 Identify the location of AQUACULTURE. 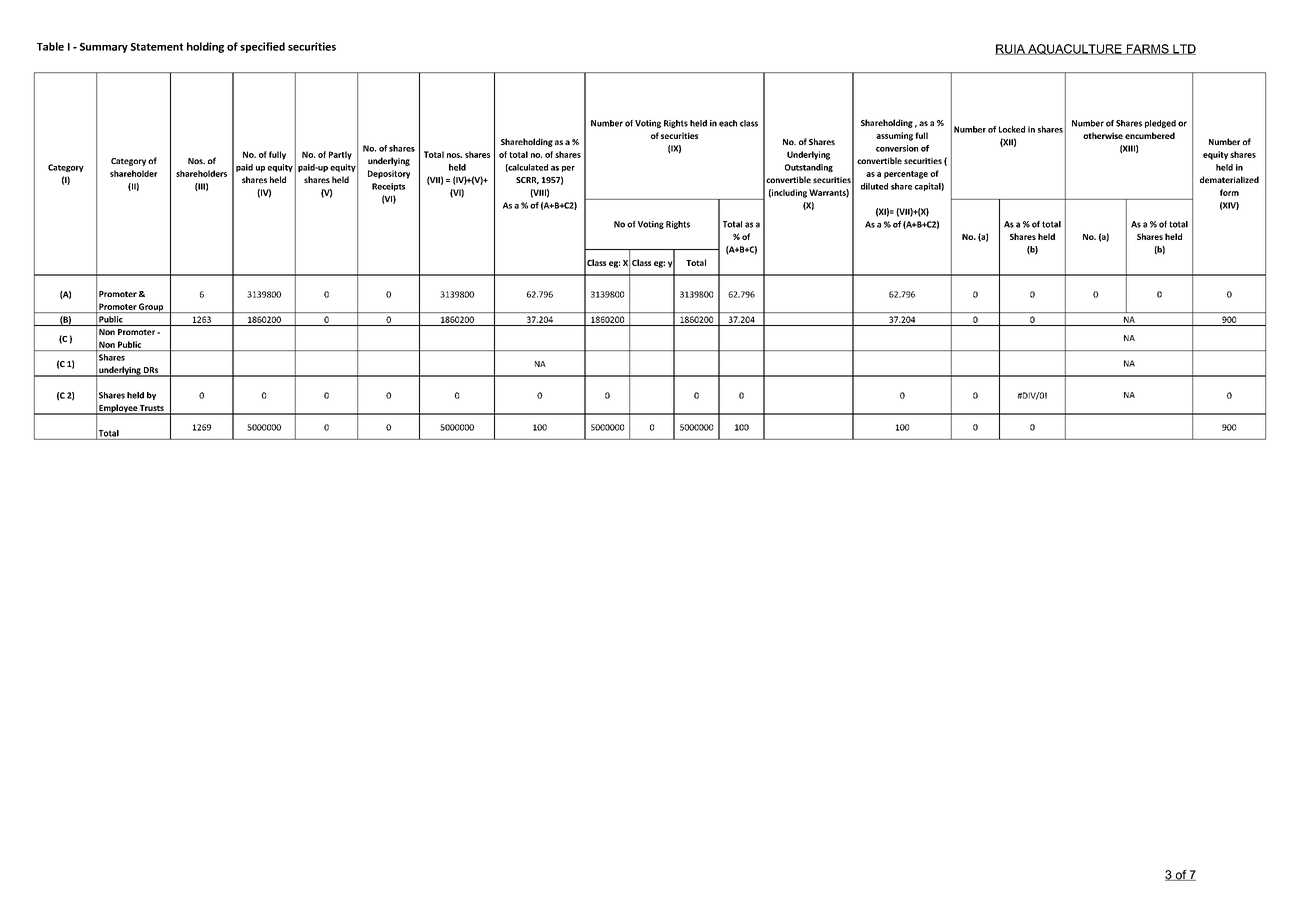
(1075, 49).
